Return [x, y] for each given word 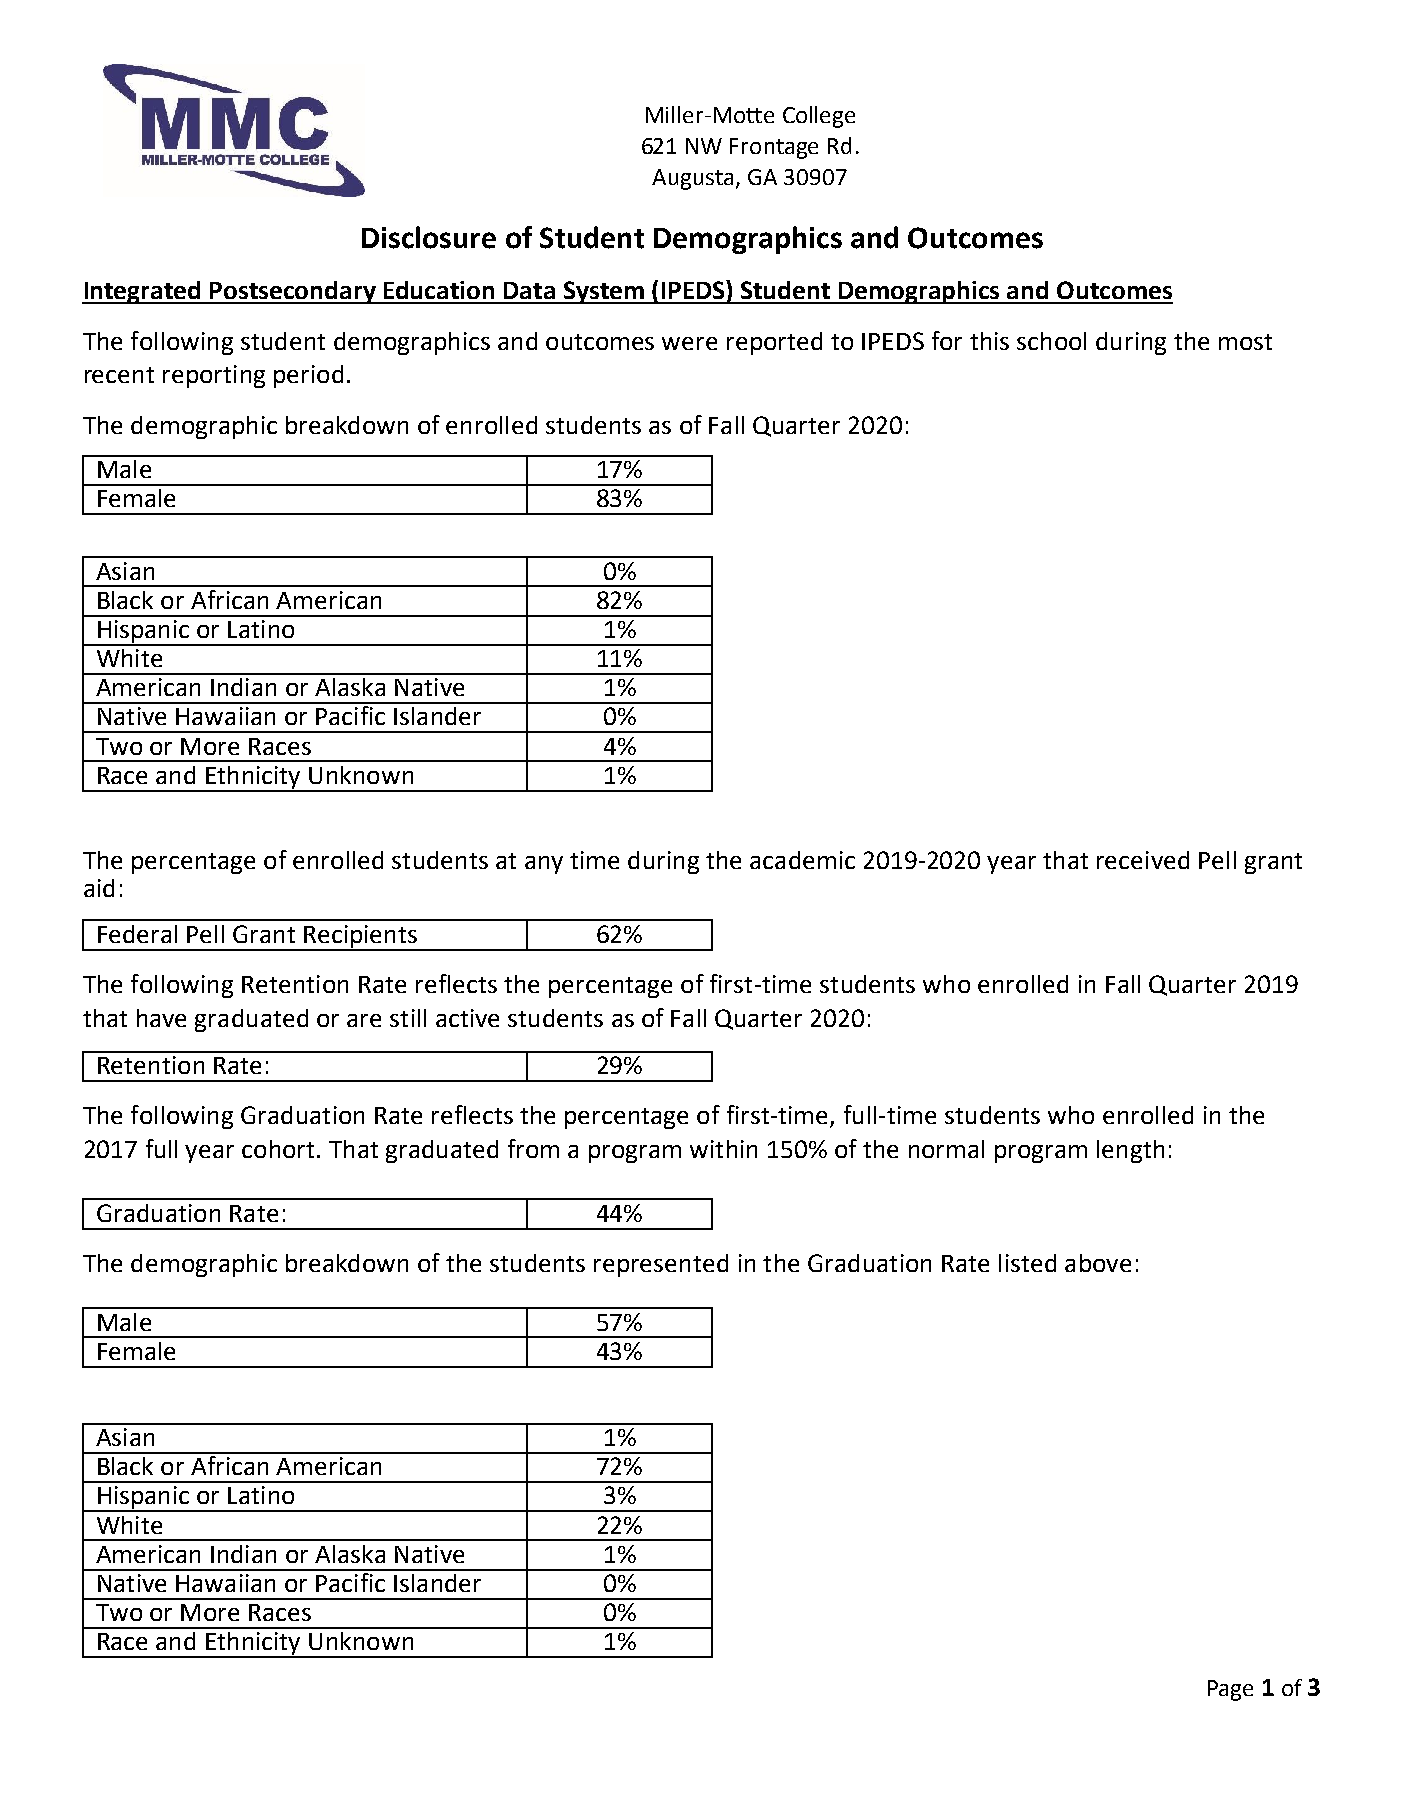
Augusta [692, 179]
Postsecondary [293, 292]
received [1143, 860]
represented [661, 1265]
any [544, 865]
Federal [137, 934]
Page [1230, 1690]
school [1051, 341]
